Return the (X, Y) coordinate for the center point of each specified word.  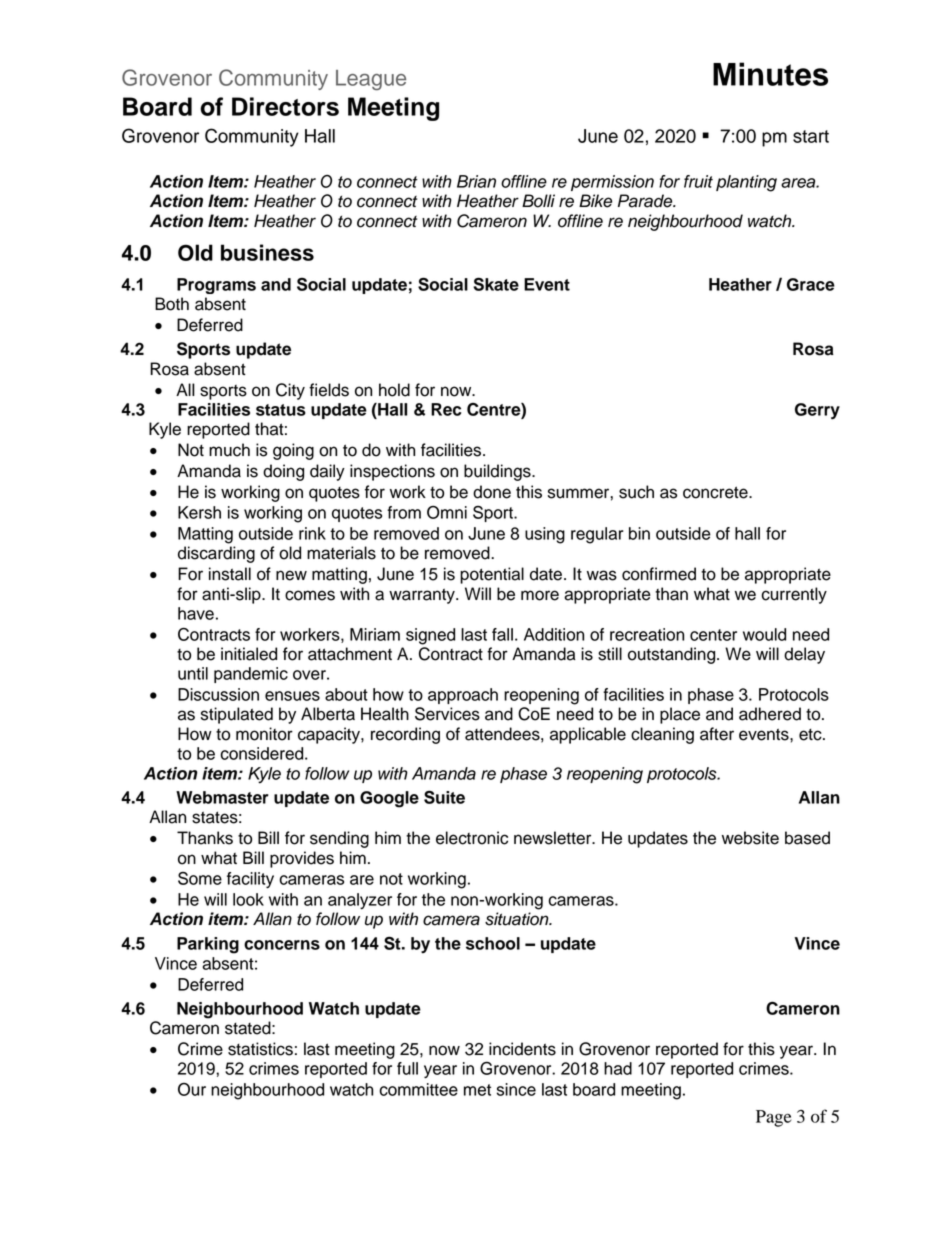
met (477, 1090)
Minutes (770, 74)
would (764, 634)
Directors (285, 106)
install (230, 574)
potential (492, 575)
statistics (260, 1049)
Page (773, 1118)
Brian (476, 181)
